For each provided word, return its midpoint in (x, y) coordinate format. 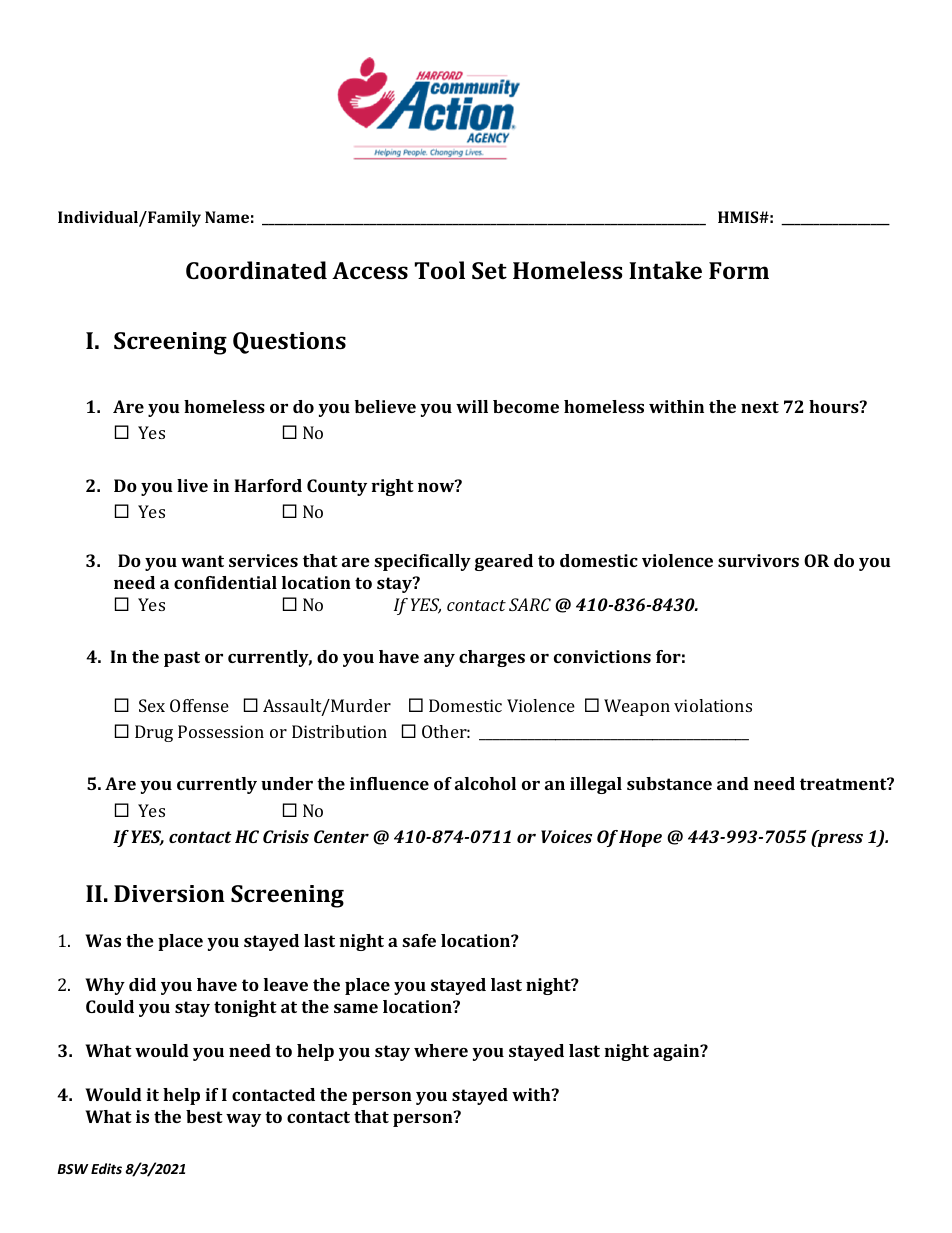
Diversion (169, 893)
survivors (758, 560)
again (677, 1052)
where (441, 1050)
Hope (640, 838)
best (204, 1116)
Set (489, 270)
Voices (566, 836)
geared (504, 562)
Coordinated (256, 270)
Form (739, 270)
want (202, 561)
